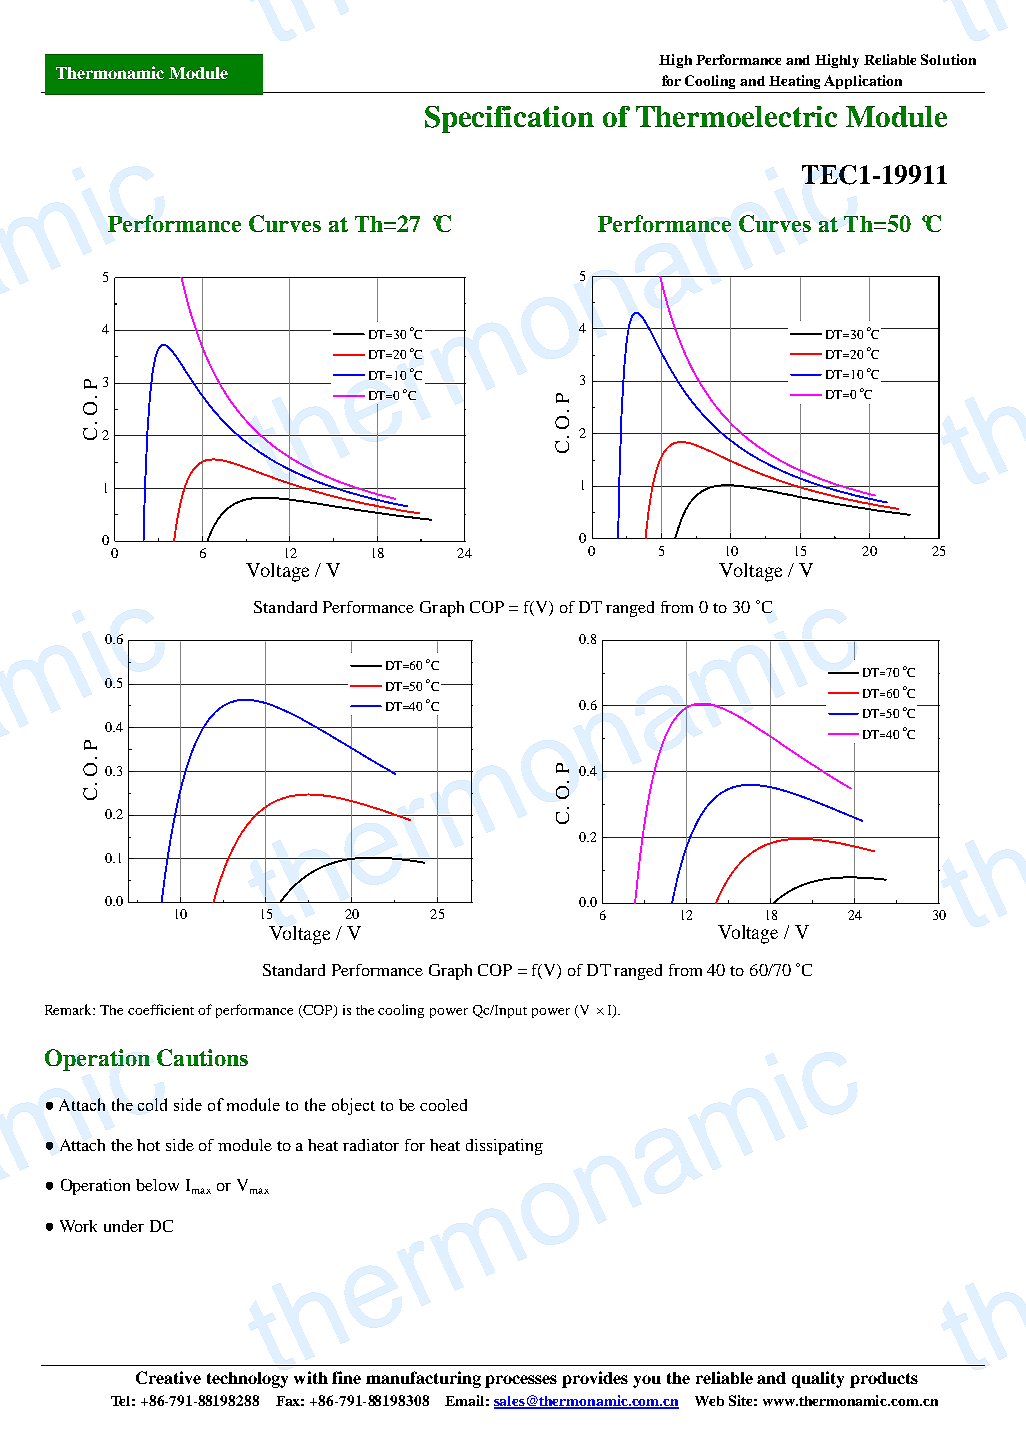 The image size is (1026, 1451). I want to click on dissipating, so click(504, 1147).
